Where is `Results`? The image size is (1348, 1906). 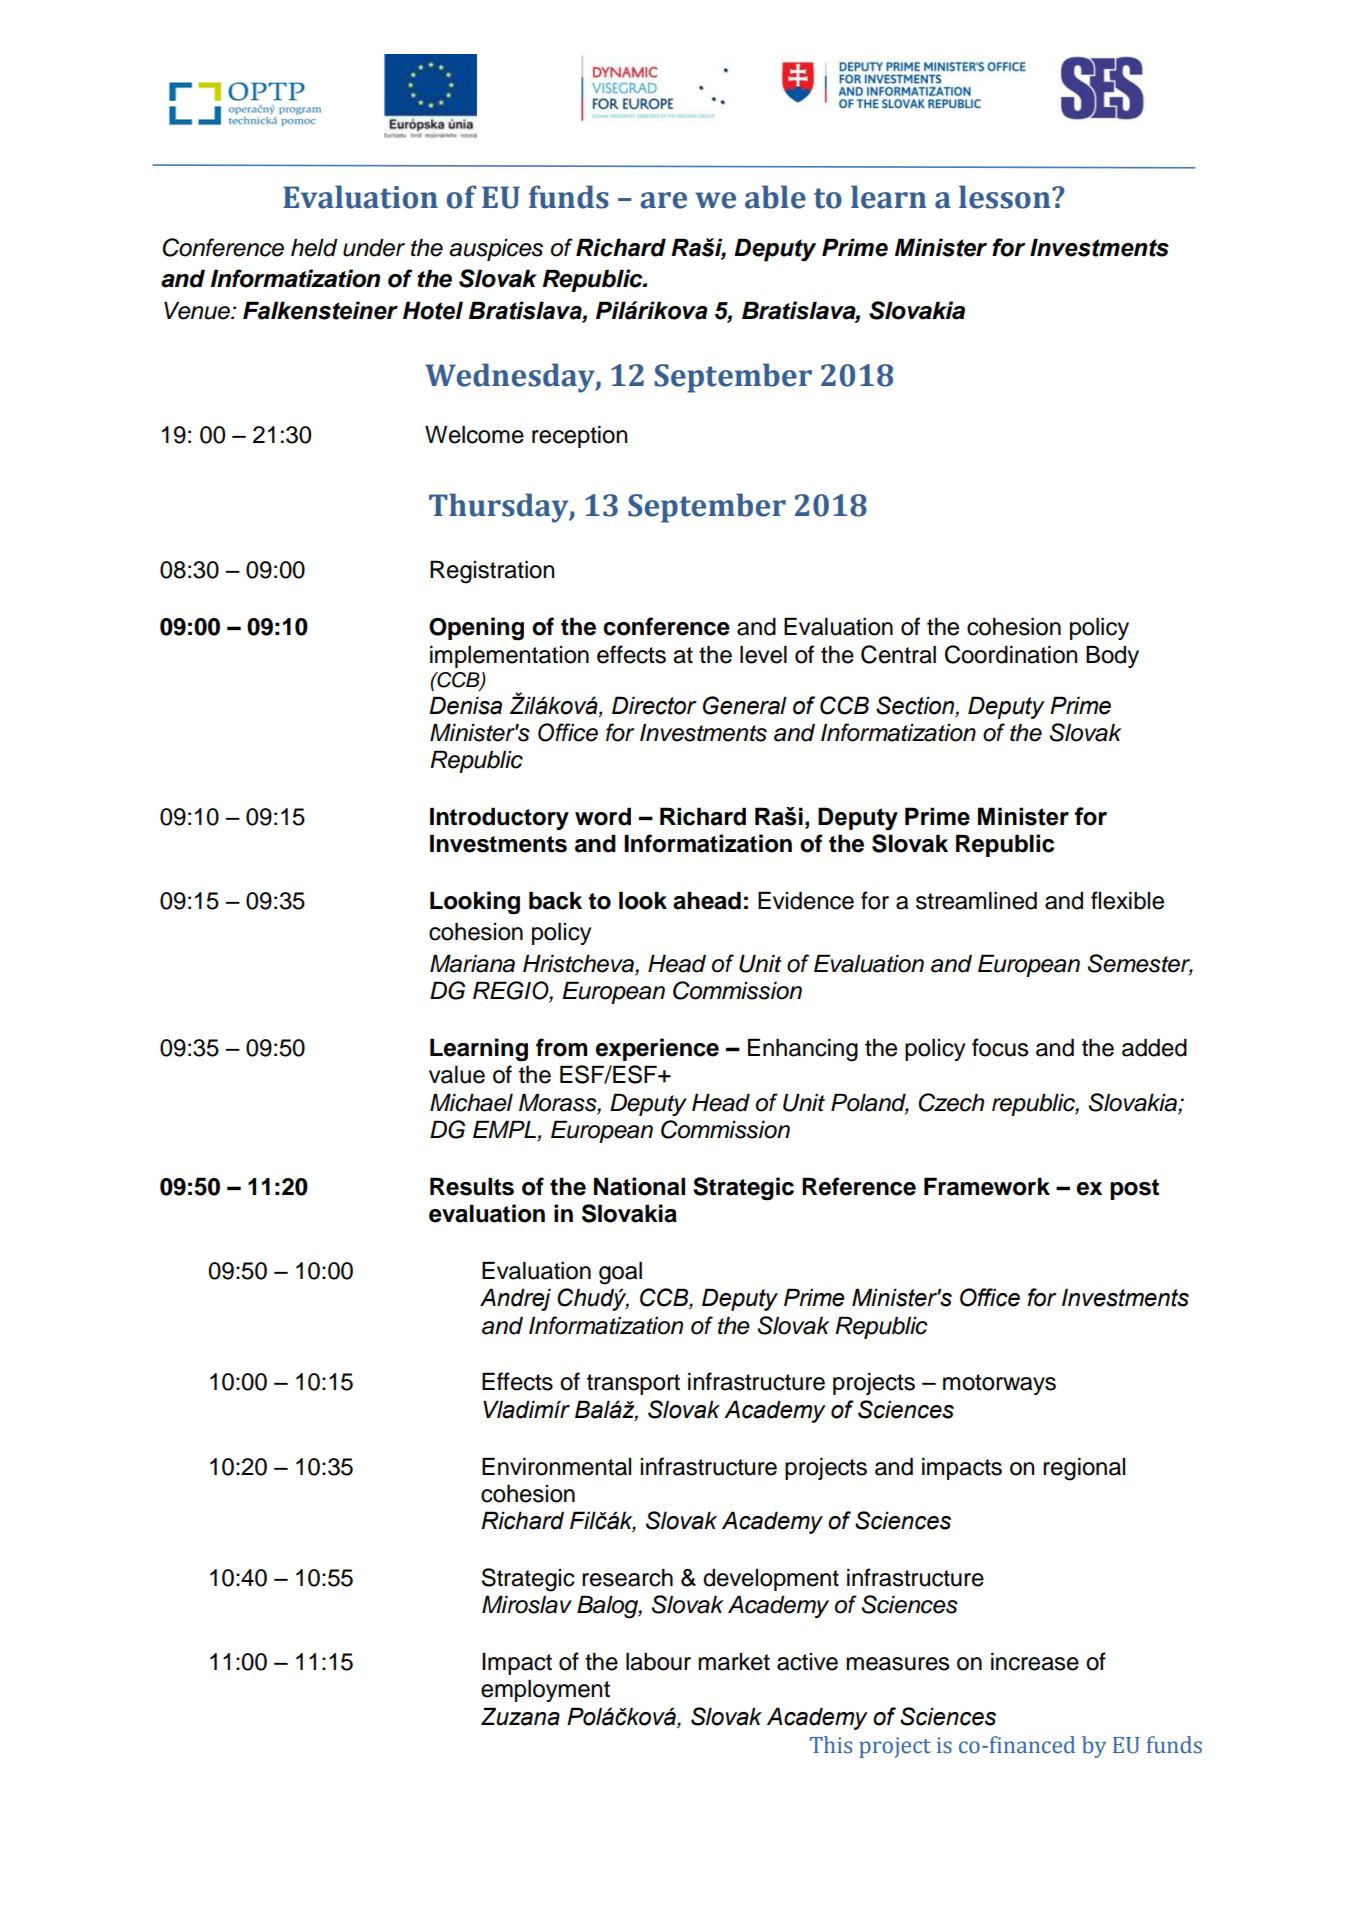 Results is located at coordinates (472, 1186).
